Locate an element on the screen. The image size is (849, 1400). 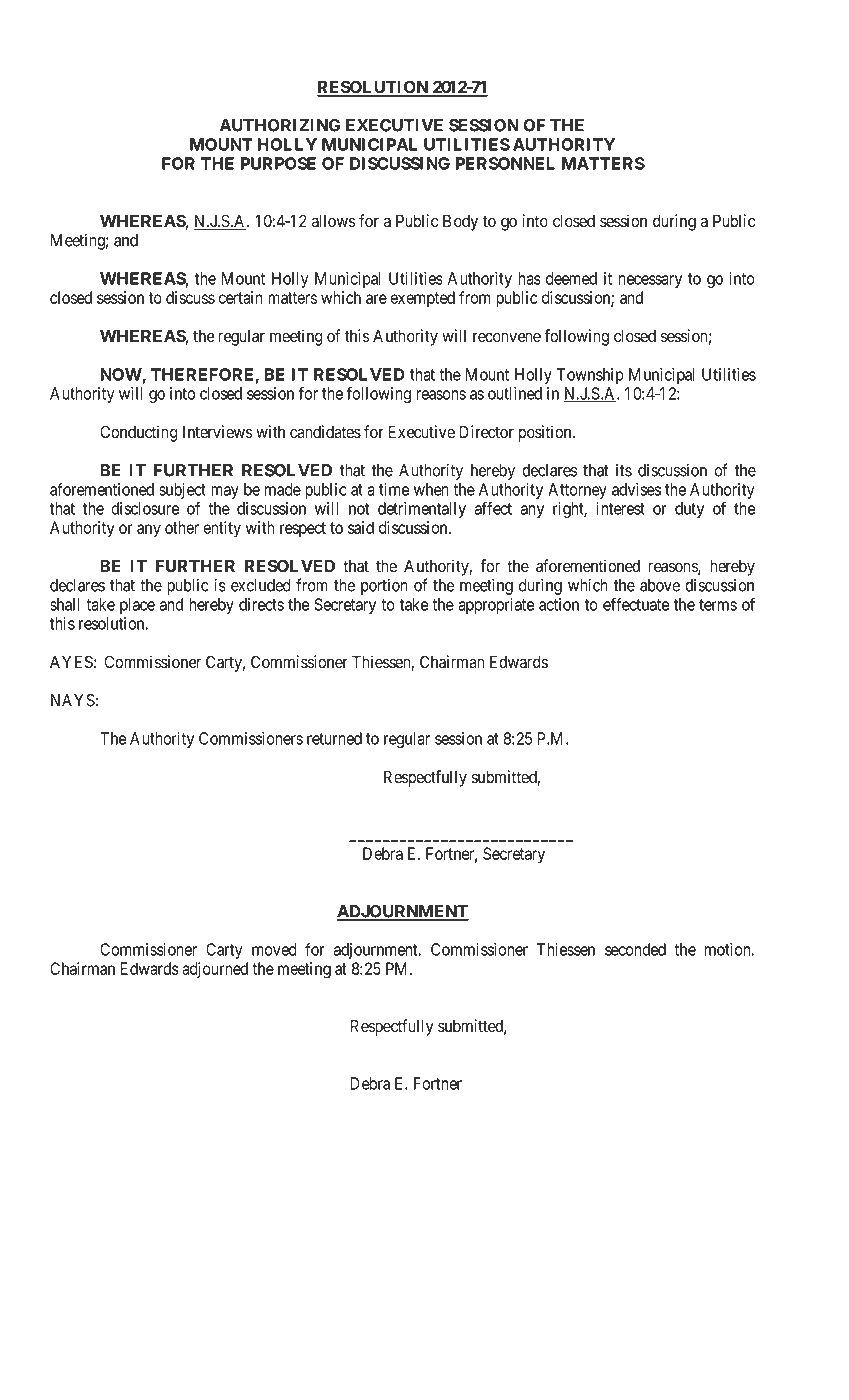
other is located at coordinates (182, 527).
